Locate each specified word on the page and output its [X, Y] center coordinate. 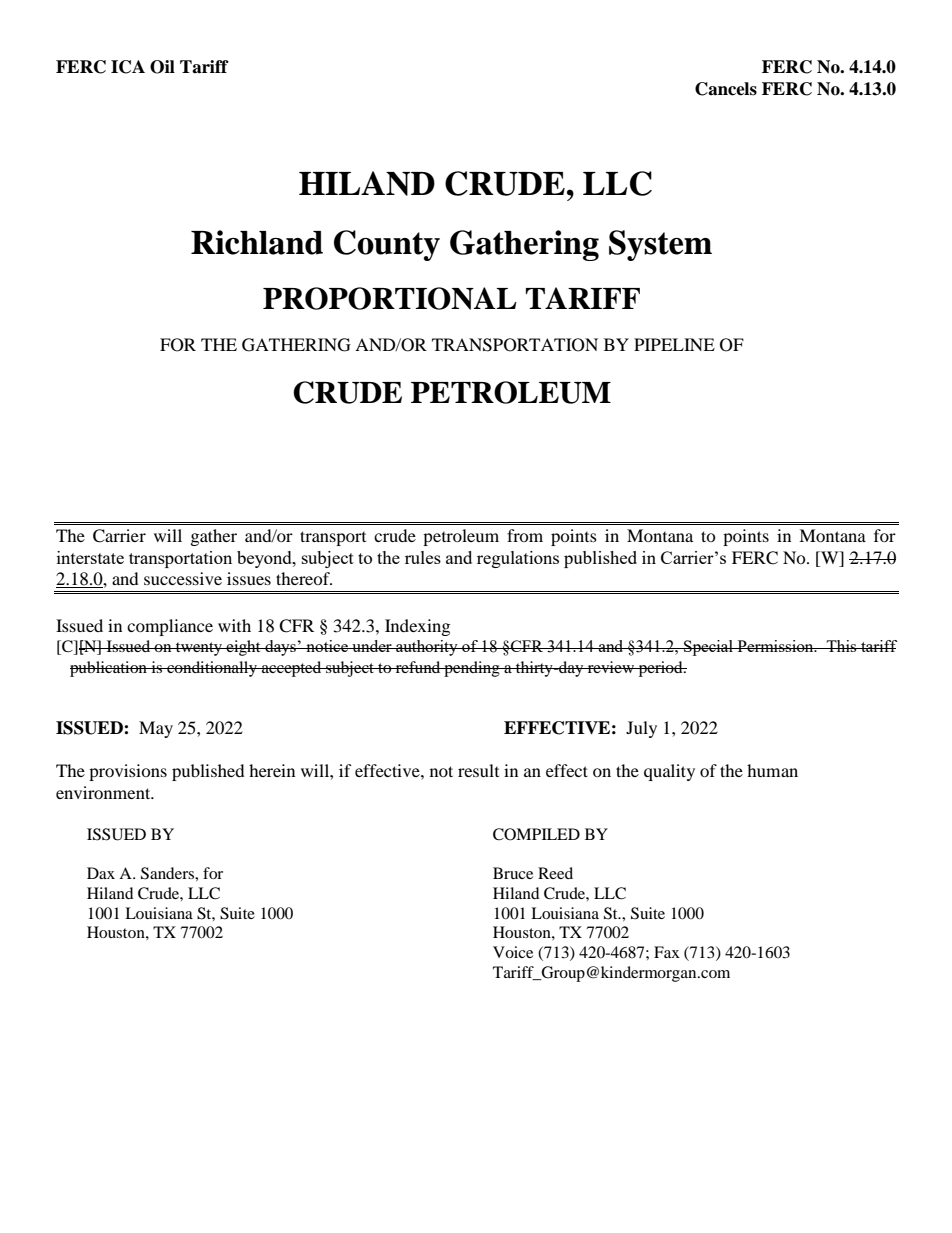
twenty [199, 649]
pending [472, 669]
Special [709, 648]
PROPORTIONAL [390, 298]
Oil [162, 67]
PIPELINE [674, 344]
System [660, 245]
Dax [101, 873]
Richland [257, 242]
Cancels [726, 89]
